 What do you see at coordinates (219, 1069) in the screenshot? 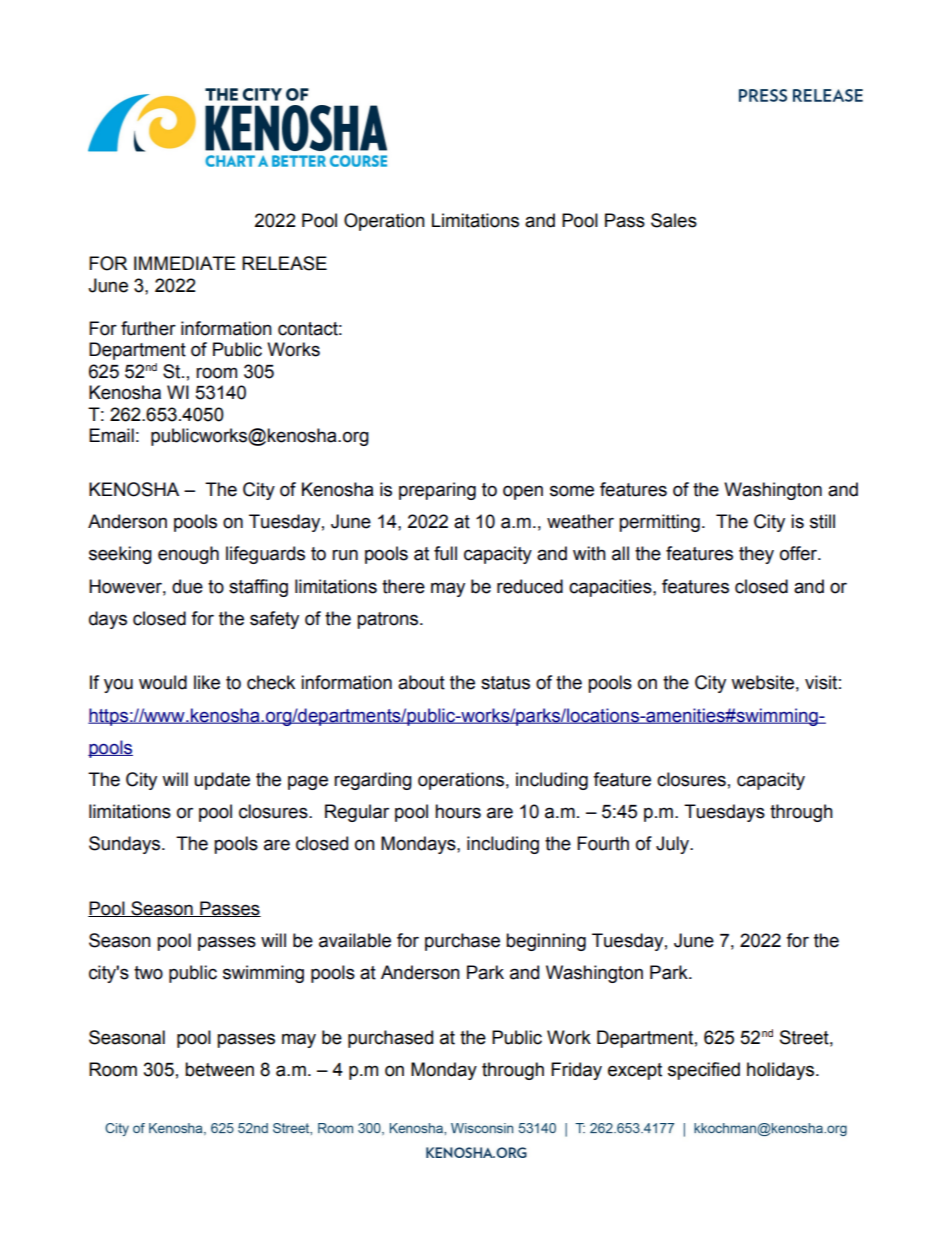
I see `between` at bounding box center [219, 1069].
